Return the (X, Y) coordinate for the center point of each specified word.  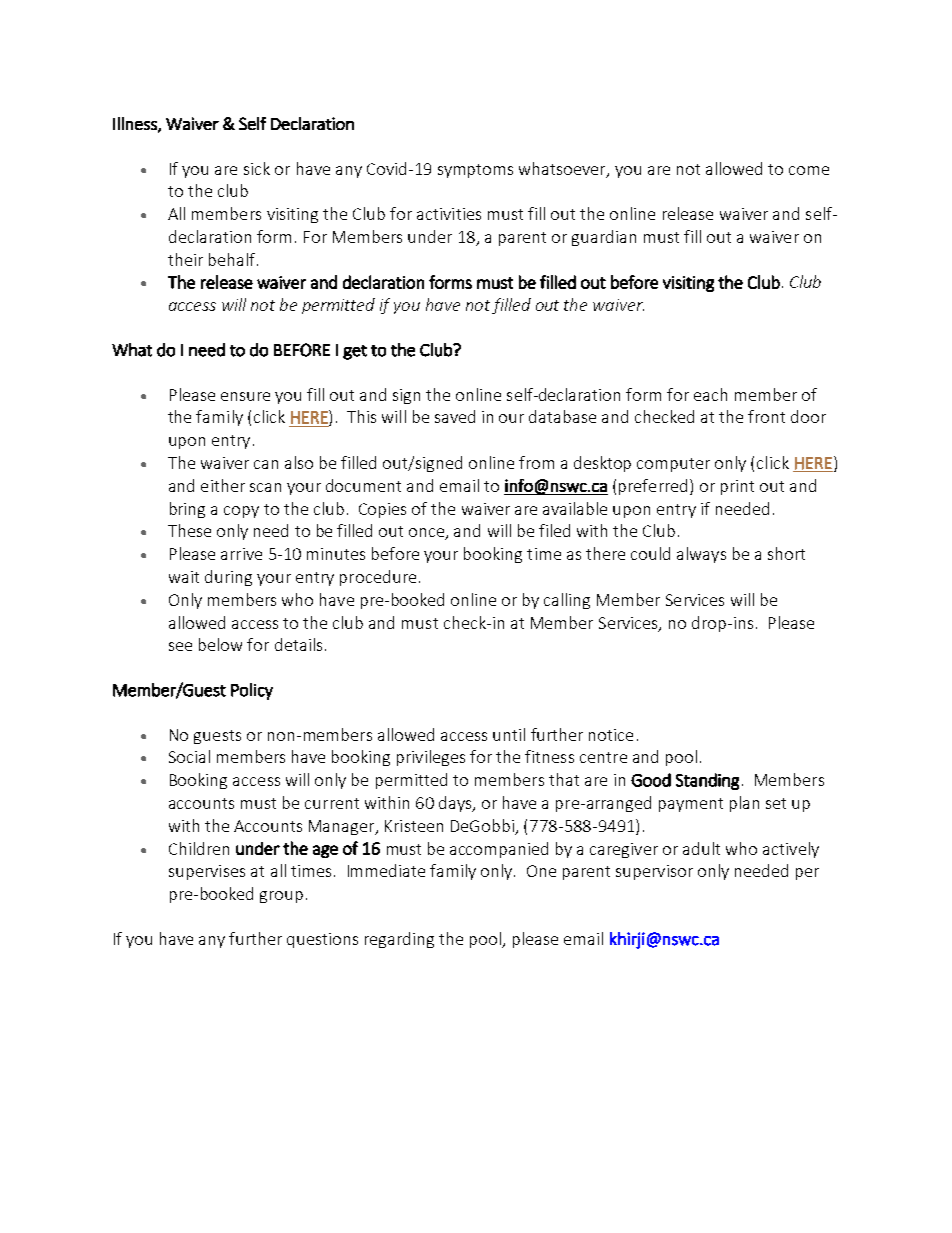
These (189, 530)
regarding (399, 940)
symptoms (475, 171)
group (281, 897)
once (428, 534)
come (809, 170)
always (701, 555)
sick (257, 168)
